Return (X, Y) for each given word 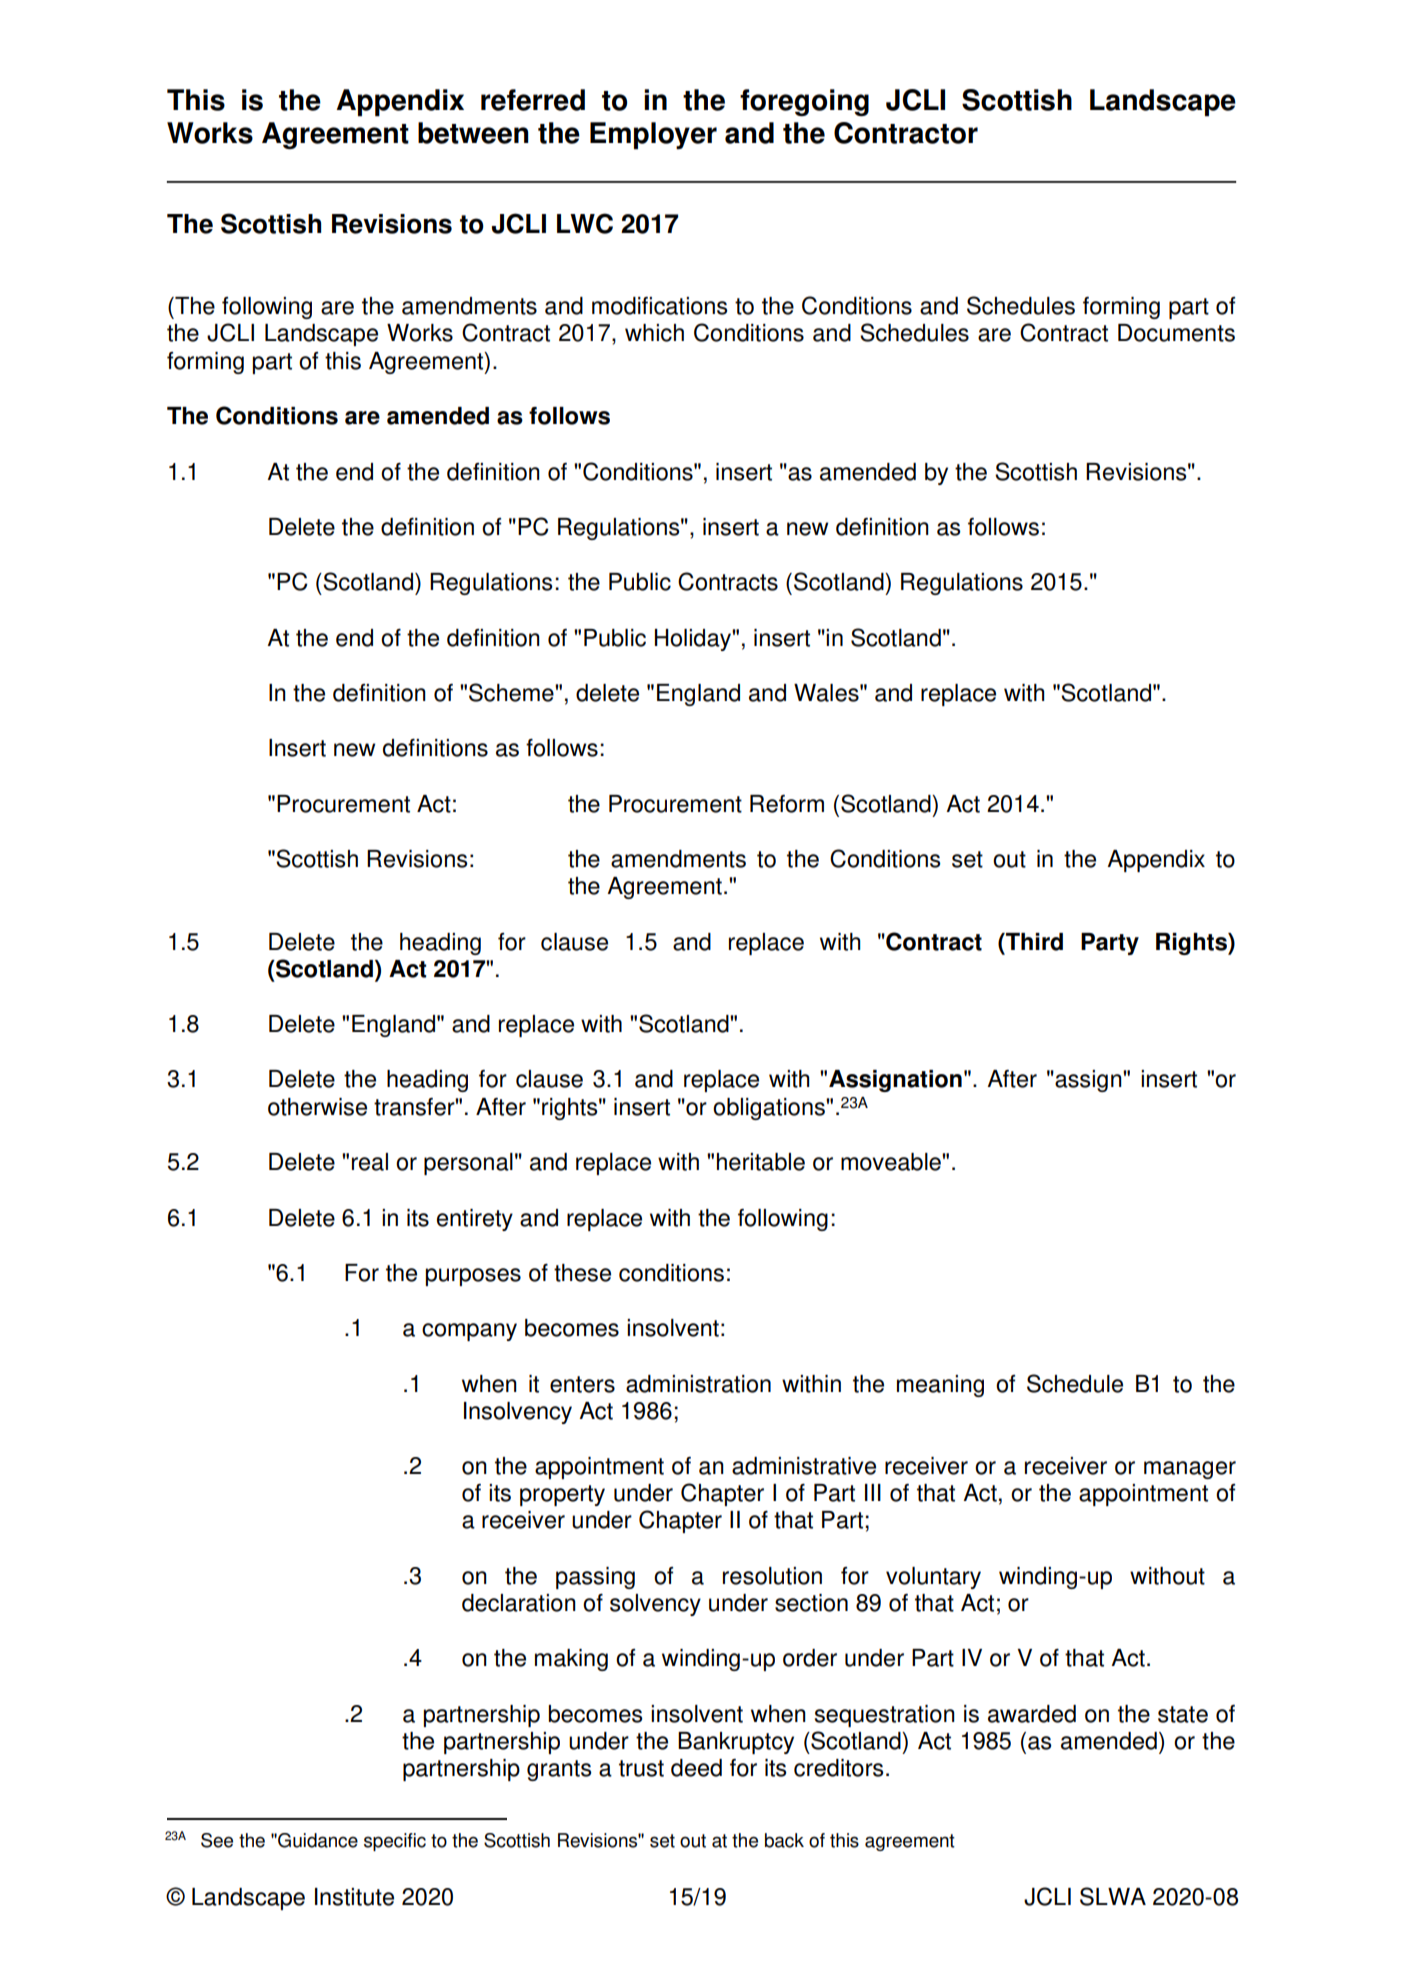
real (370, 1162)
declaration (519, 1603)
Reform (787, 804)
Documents (1176, 333)
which (654, 333)
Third (1033, 942)
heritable (761, 1162)
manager (1190, 1470)
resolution (772, 1576)
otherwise (317, 1107)
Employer (653, 136)
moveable (892, 1162)
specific (395, 1842)
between (473, 133)
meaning (940, 1386)
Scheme (512, 692)
